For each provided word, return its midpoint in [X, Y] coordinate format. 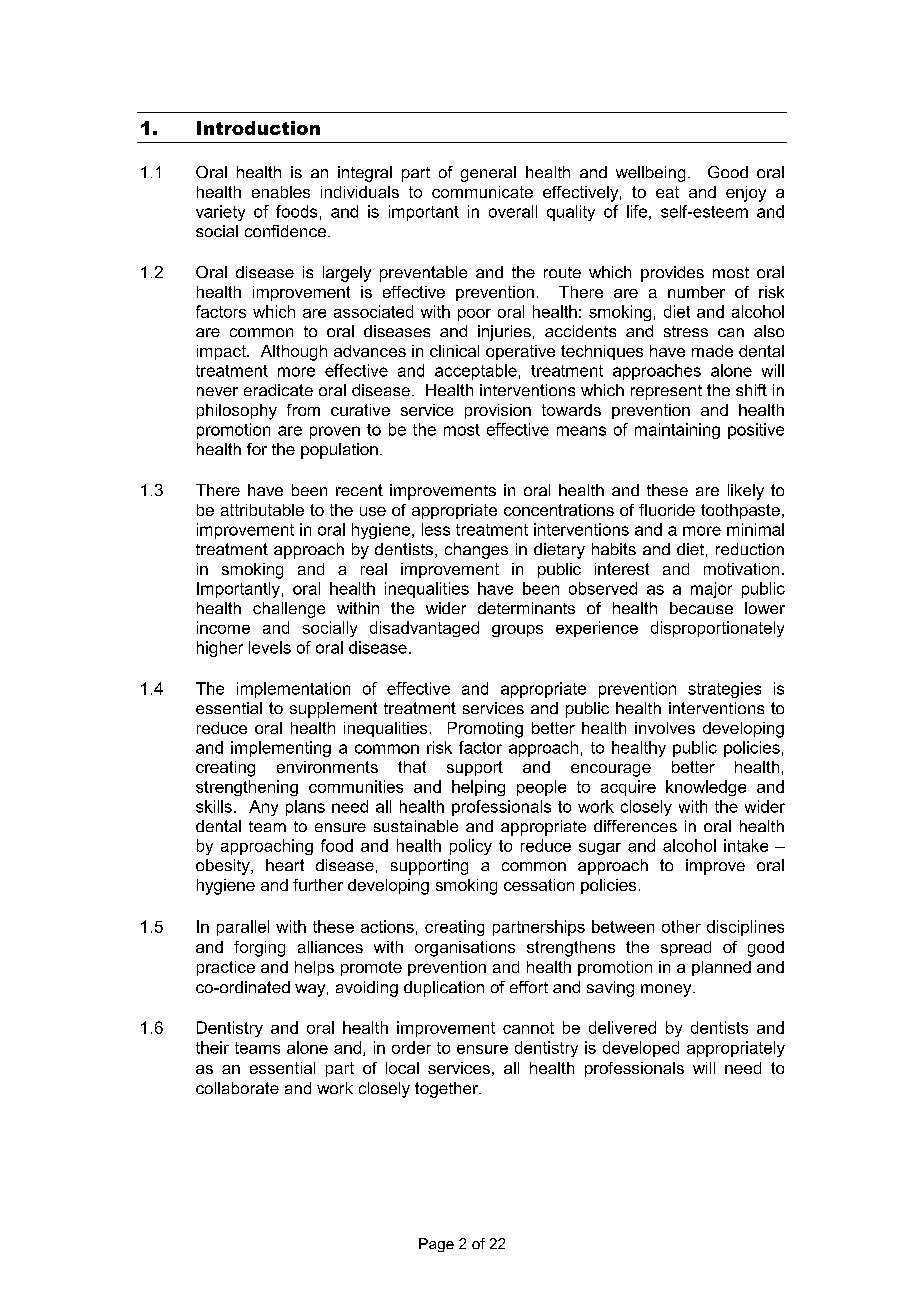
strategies [724, 690]
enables [281, 192]
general [488, 174]
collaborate [237, 1088]
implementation [293, 690]
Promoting [485, 730]
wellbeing [650, 174]
